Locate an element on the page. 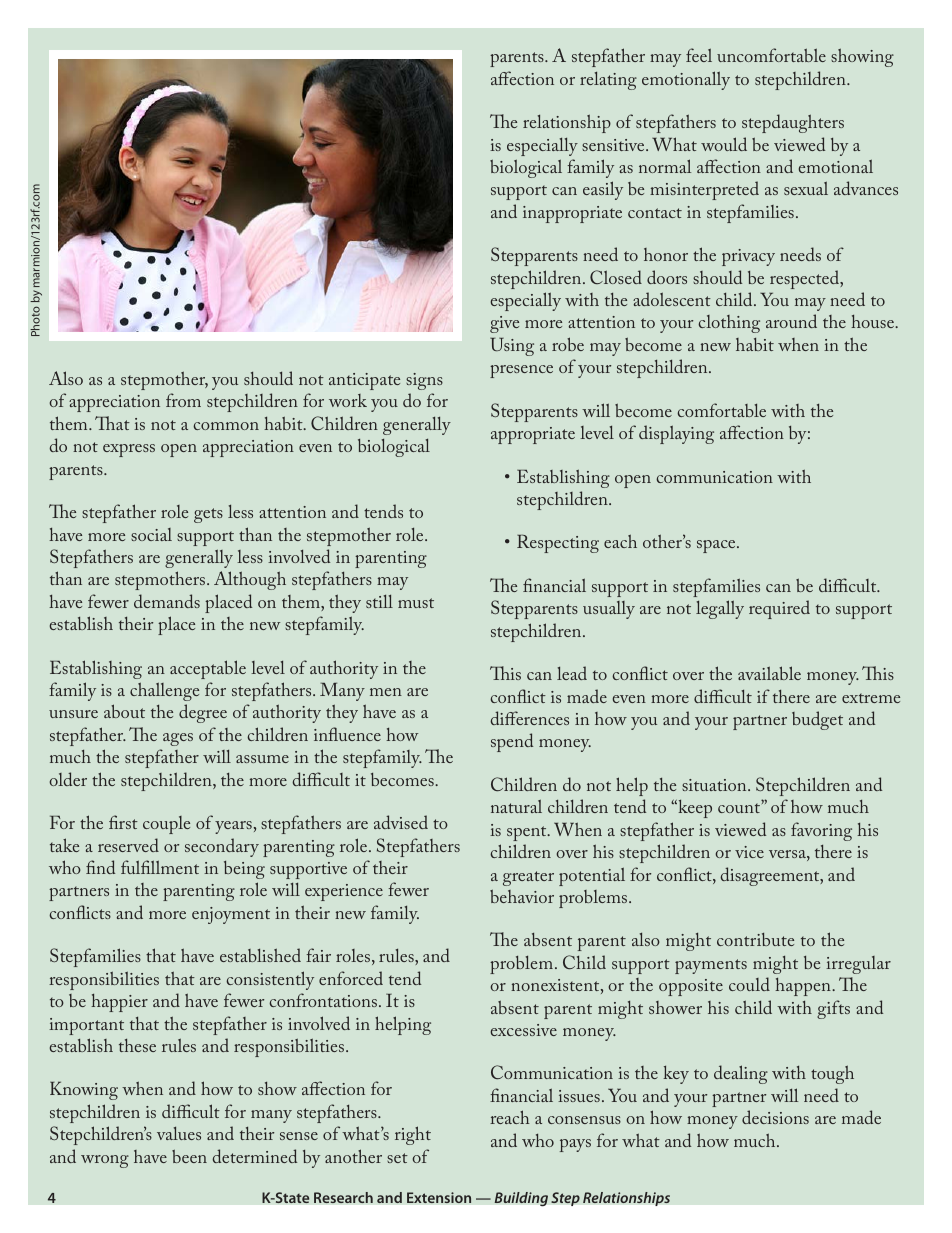 This page has height=1233, width=952. feel is located at coordinates (699, 55).
